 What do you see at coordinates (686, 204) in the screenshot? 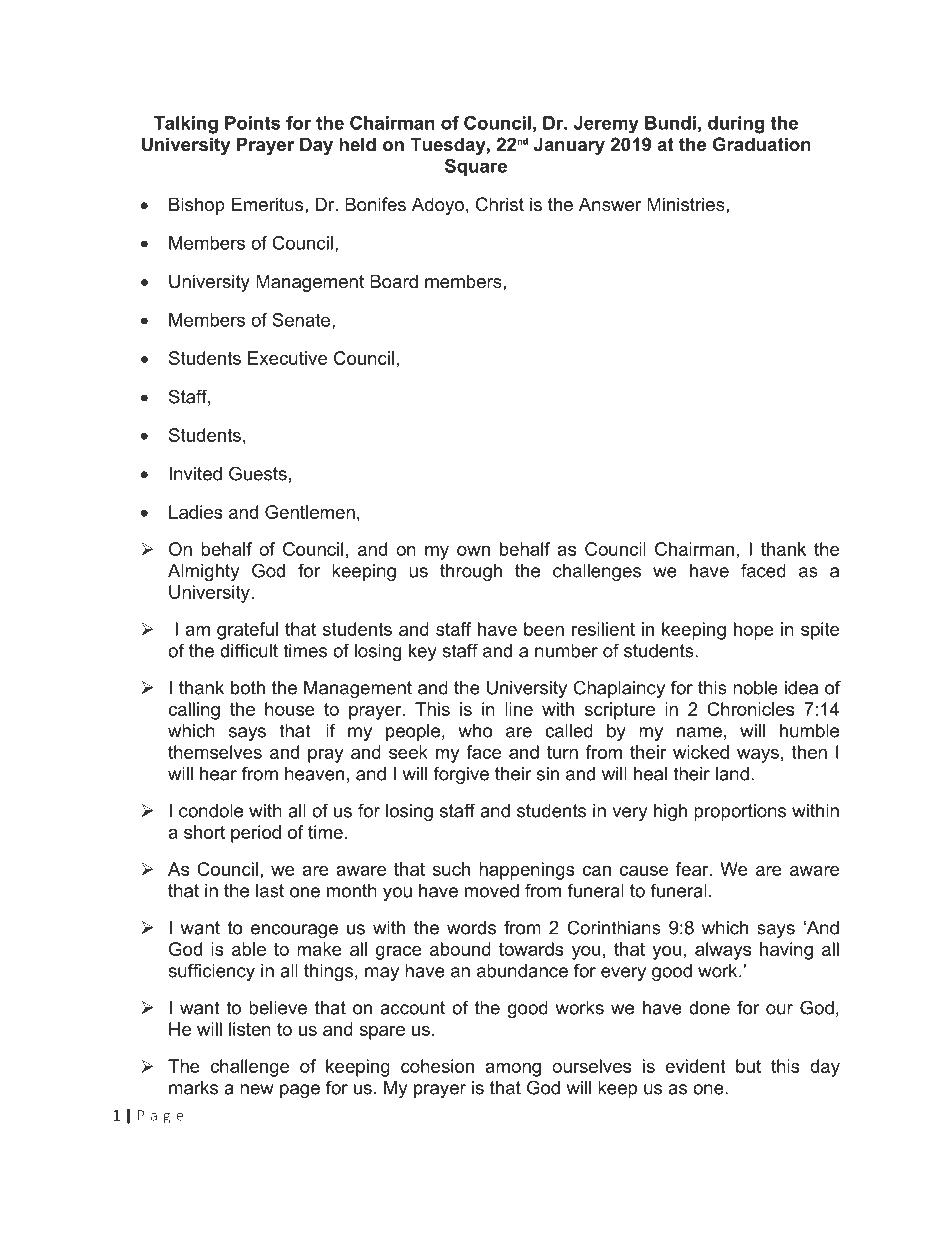
I see `Ministries` at bounding box center [686, 204].
